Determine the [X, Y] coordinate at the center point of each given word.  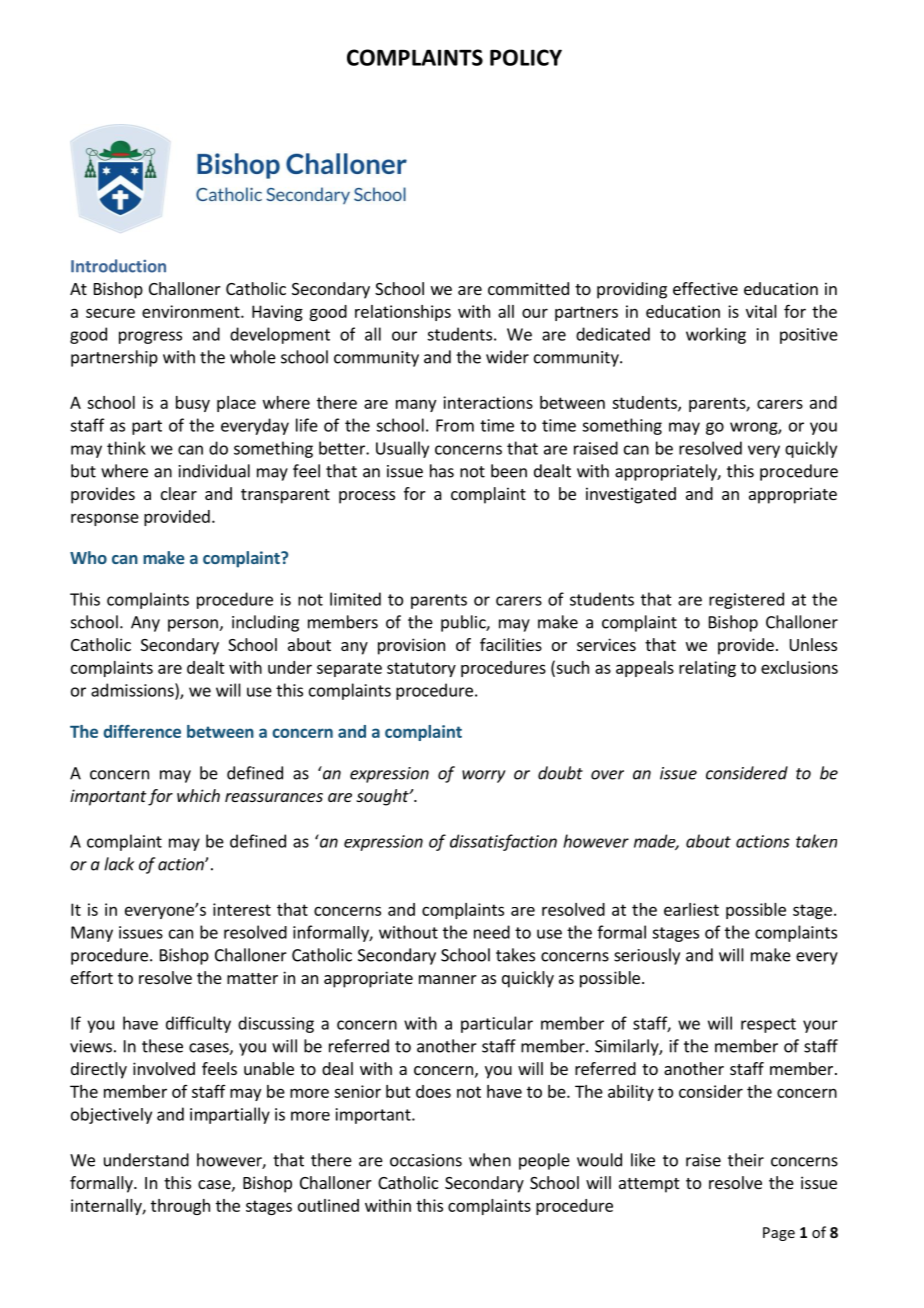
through [180, 1207]
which [198, 795]
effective [705, 288]
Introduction [118, 266]
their [746, 1160]
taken [816, 841]
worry [484, 776]
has [442, 471]
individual [214, 471]
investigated [631, 495]
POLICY [526, 57]
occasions [426, 1160]
